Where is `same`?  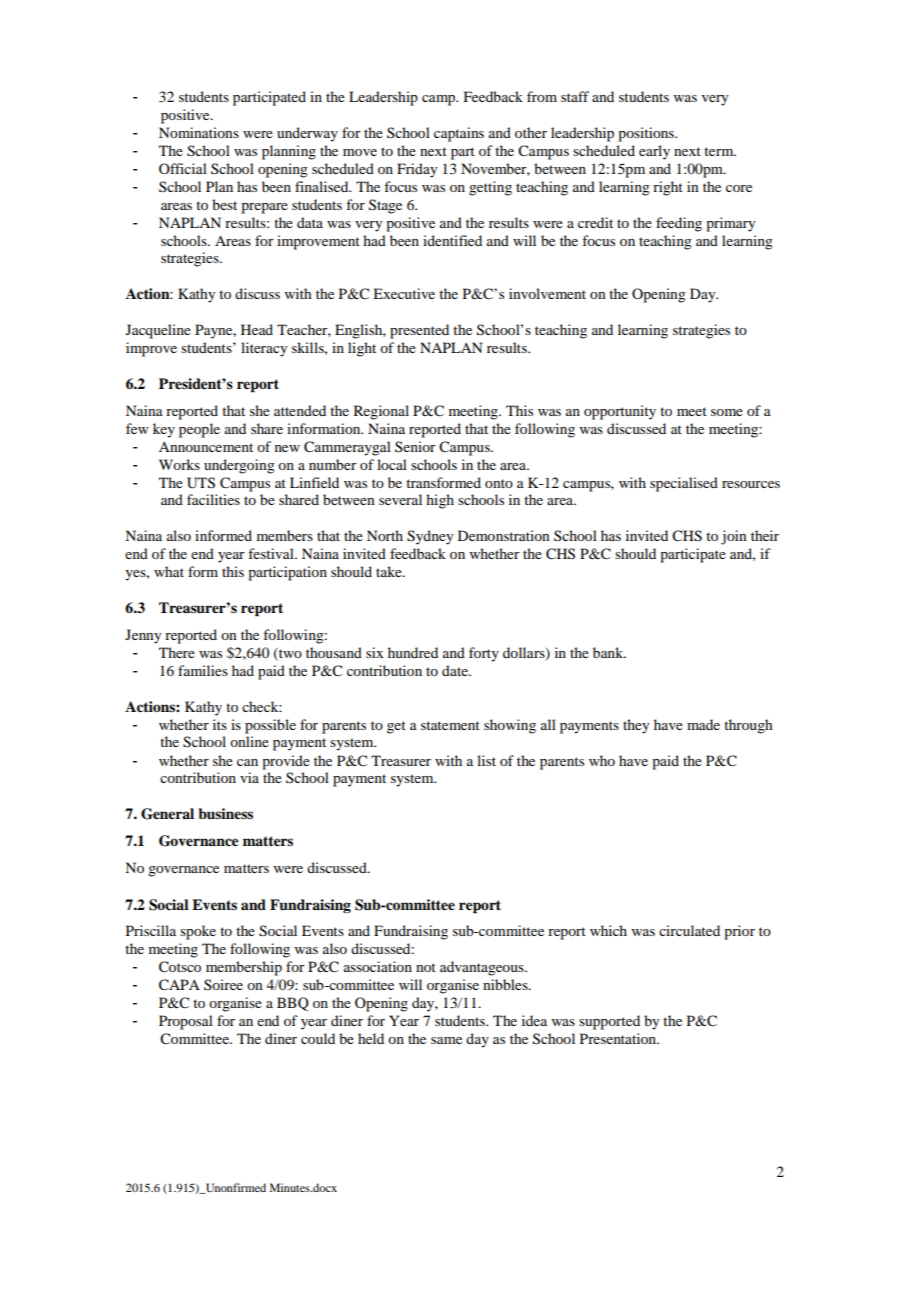
same is located at coordinates (446, 1040).
